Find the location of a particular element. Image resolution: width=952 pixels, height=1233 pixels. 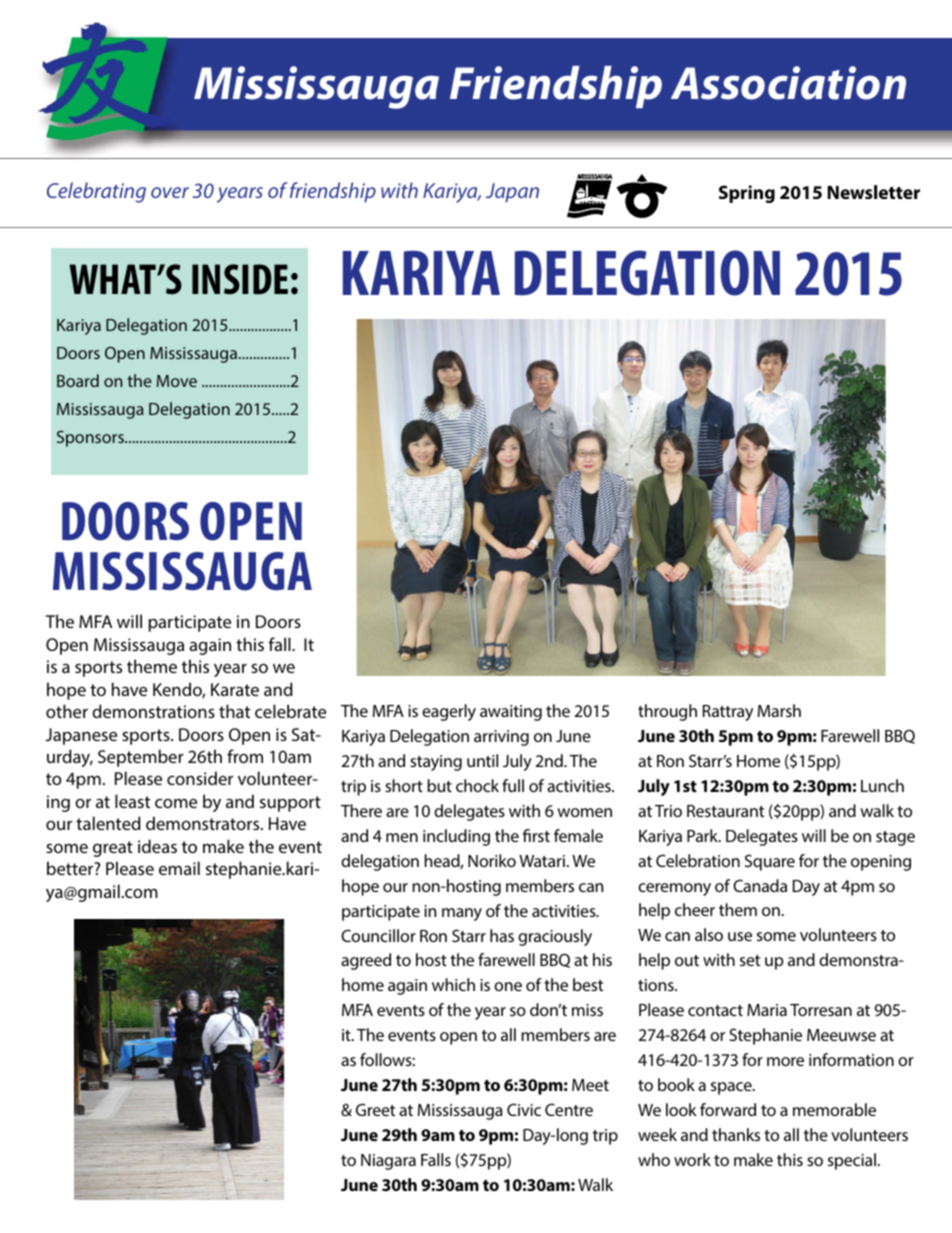

eagerly is located at coordinates (449, 712).
